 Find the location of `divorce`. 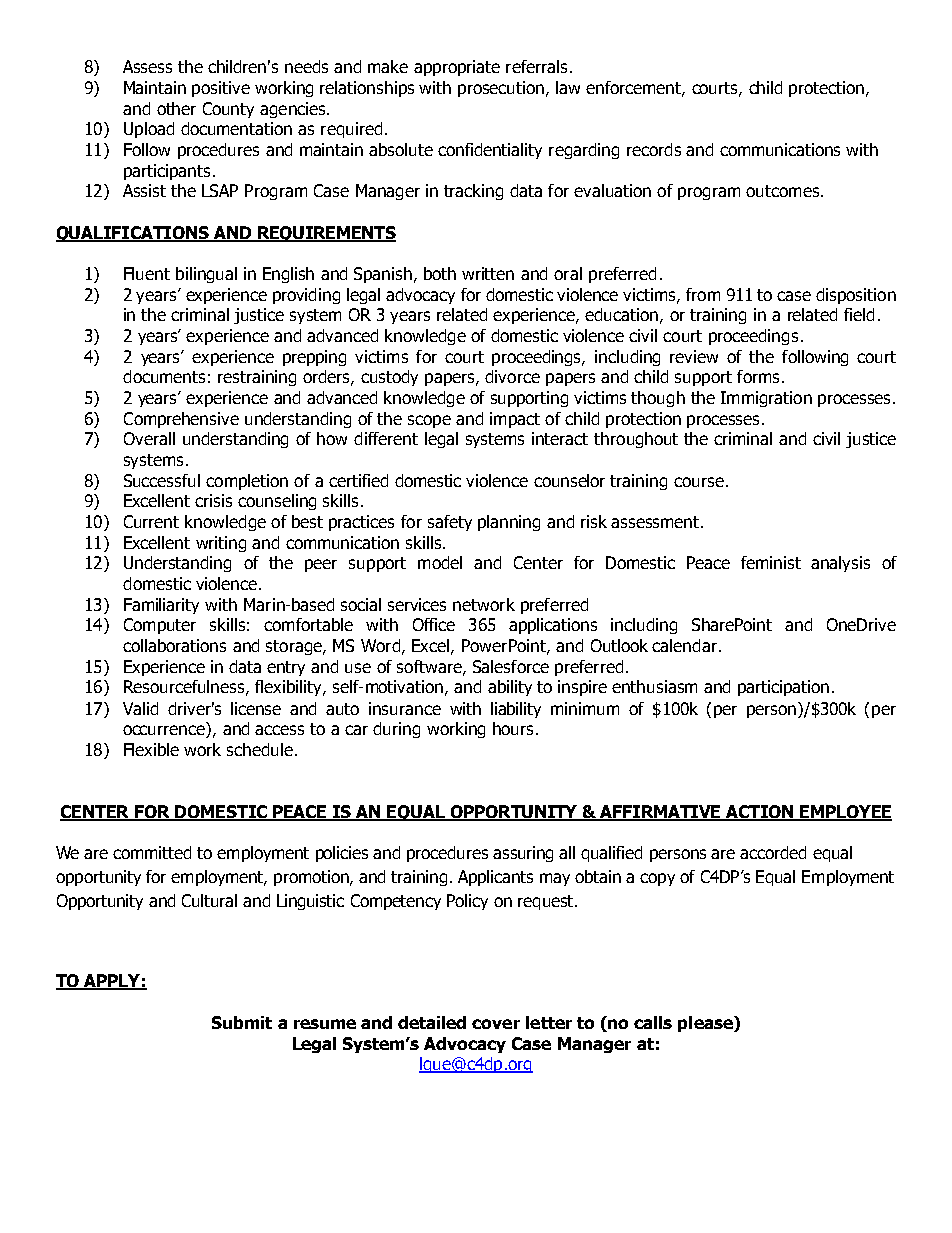

divorce is located at coordinates (512, 376).
